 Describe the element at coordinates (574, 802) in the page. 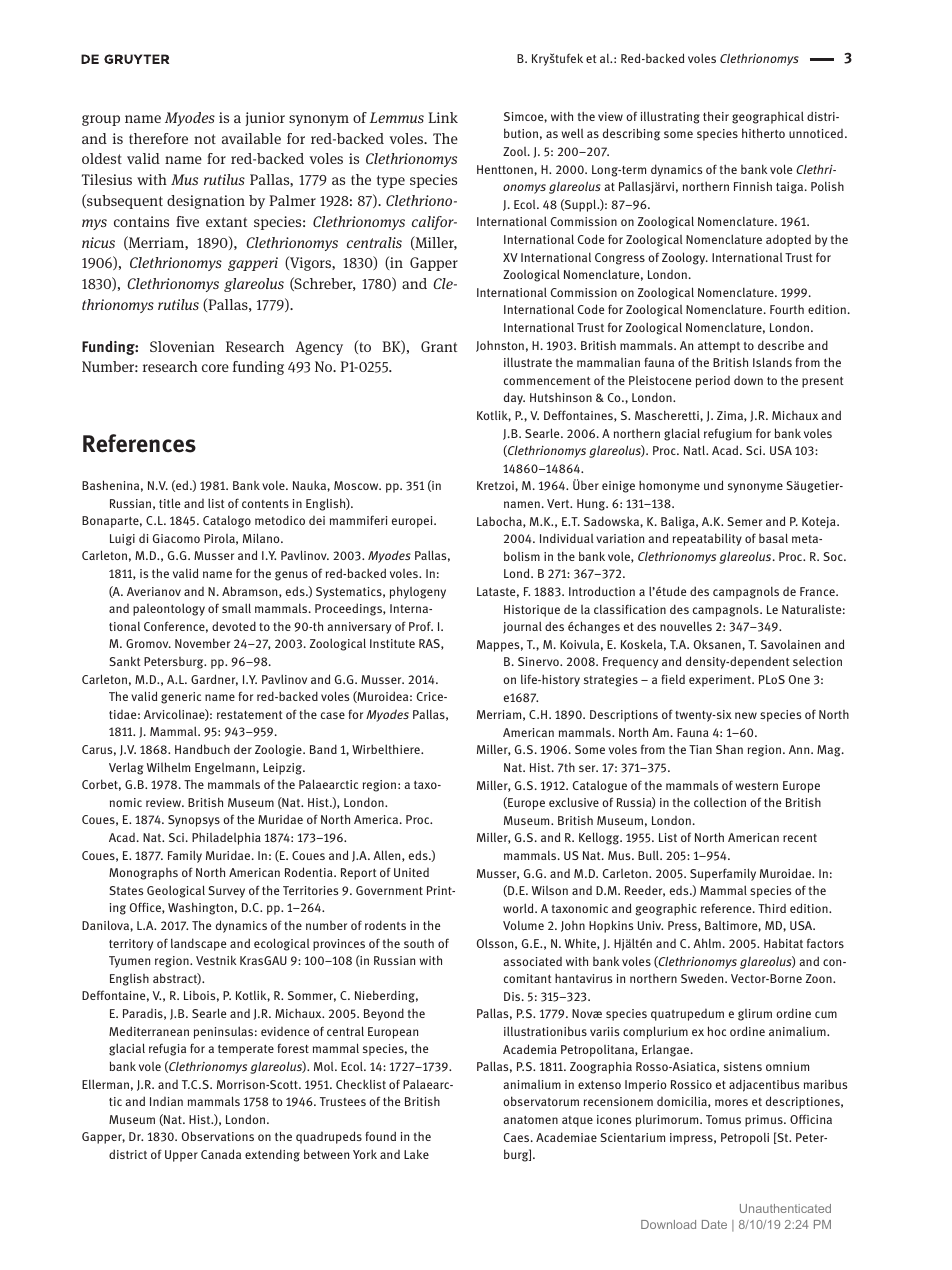

I see `exclusive` at that location.
